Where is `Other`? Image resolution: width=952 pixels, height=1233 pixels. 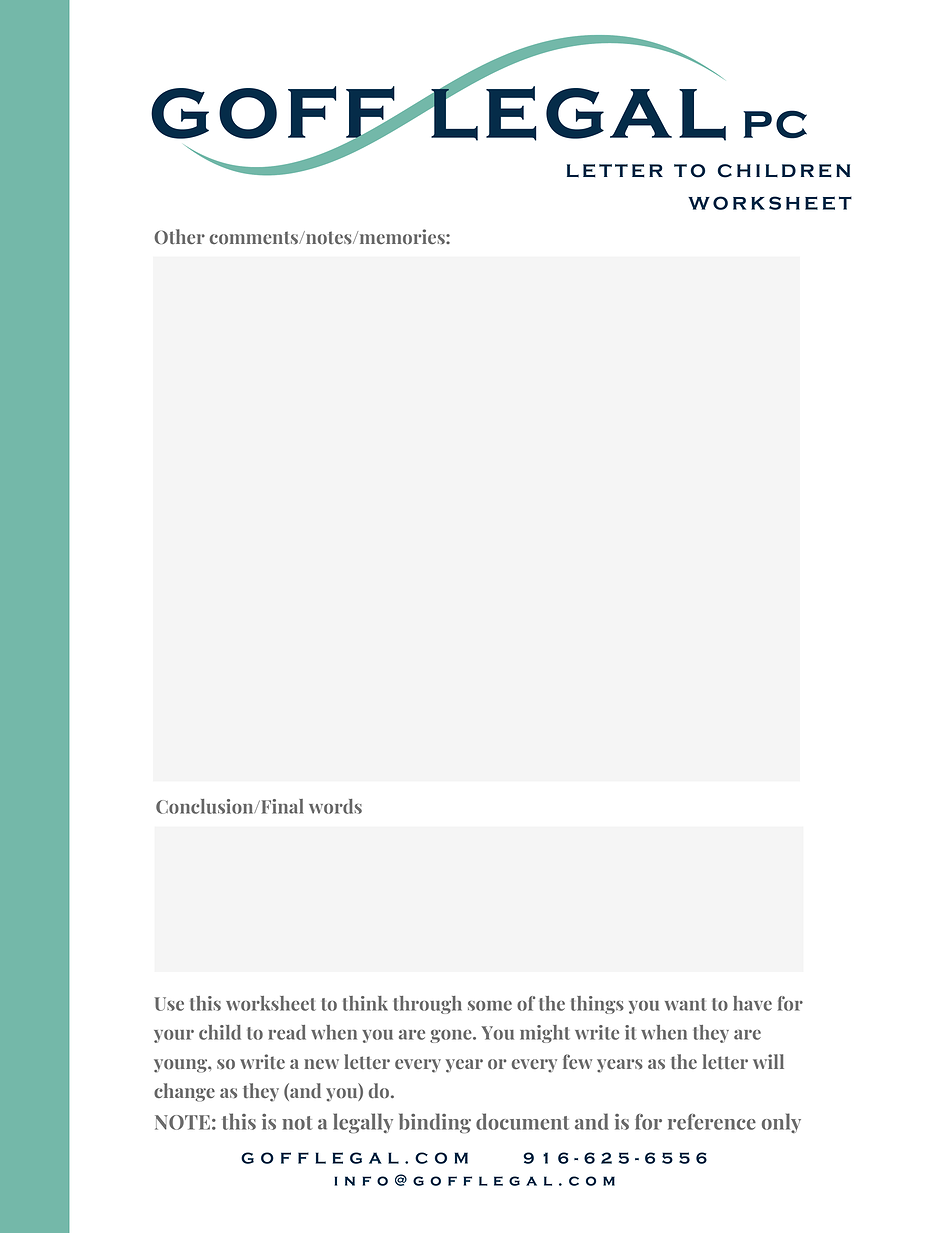 Other is located at coordinates (179, 236).
